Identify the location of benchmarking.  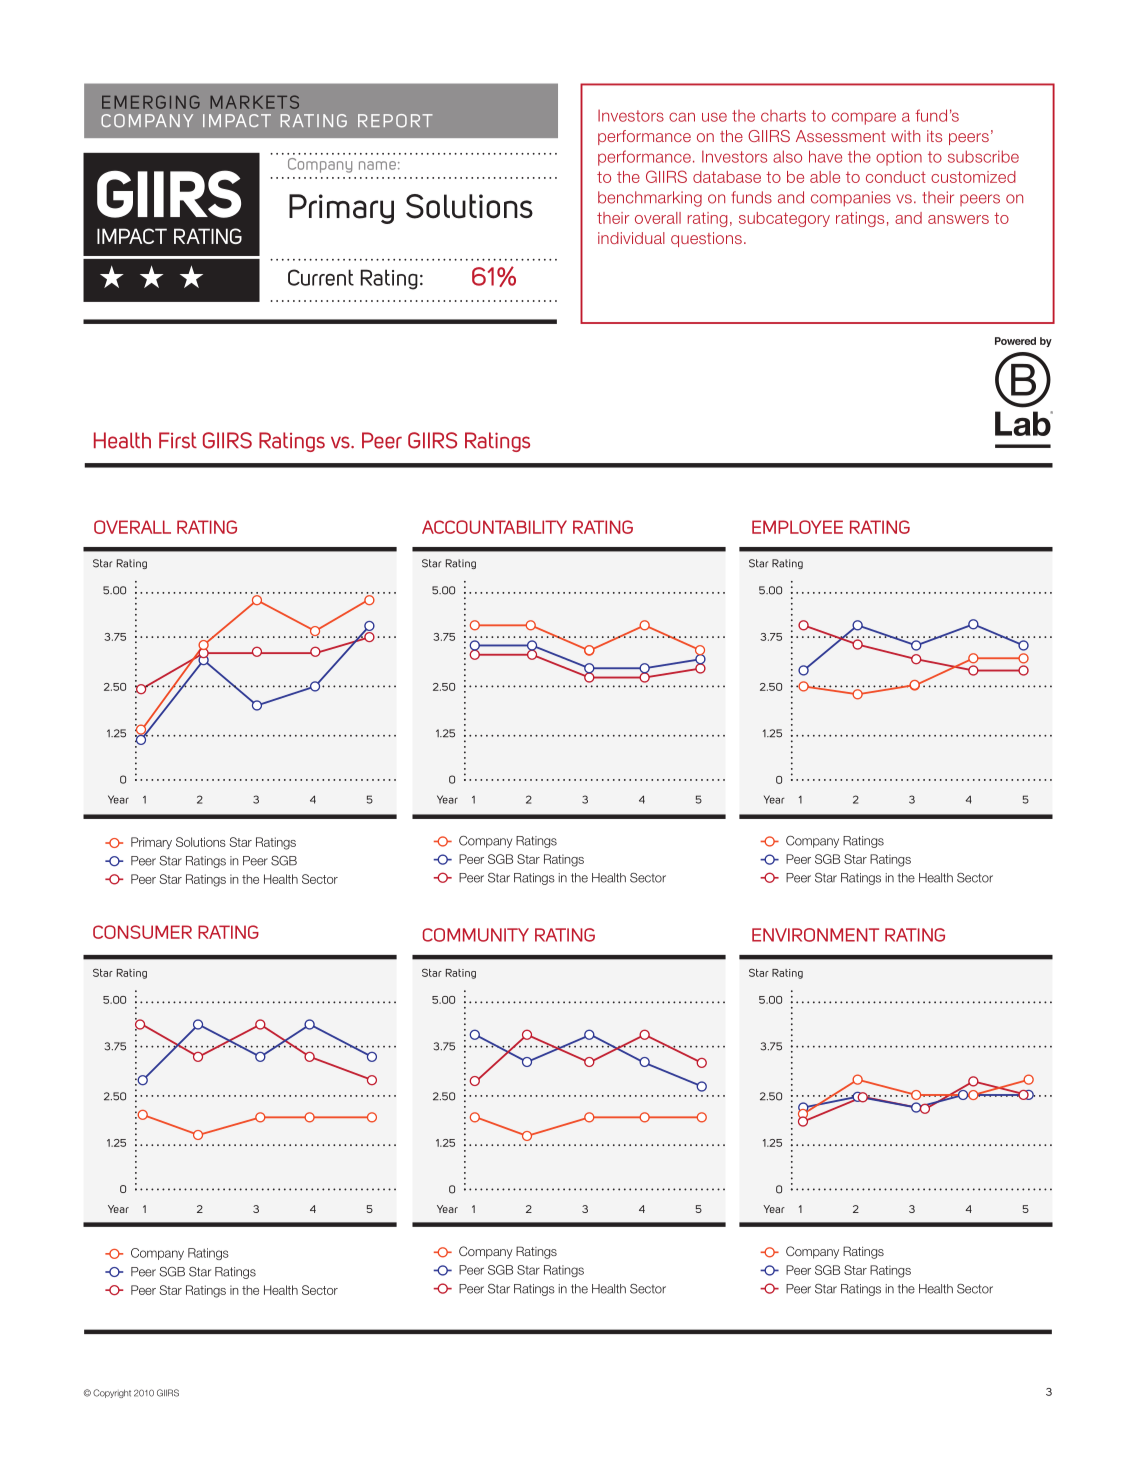
(650, 199).
